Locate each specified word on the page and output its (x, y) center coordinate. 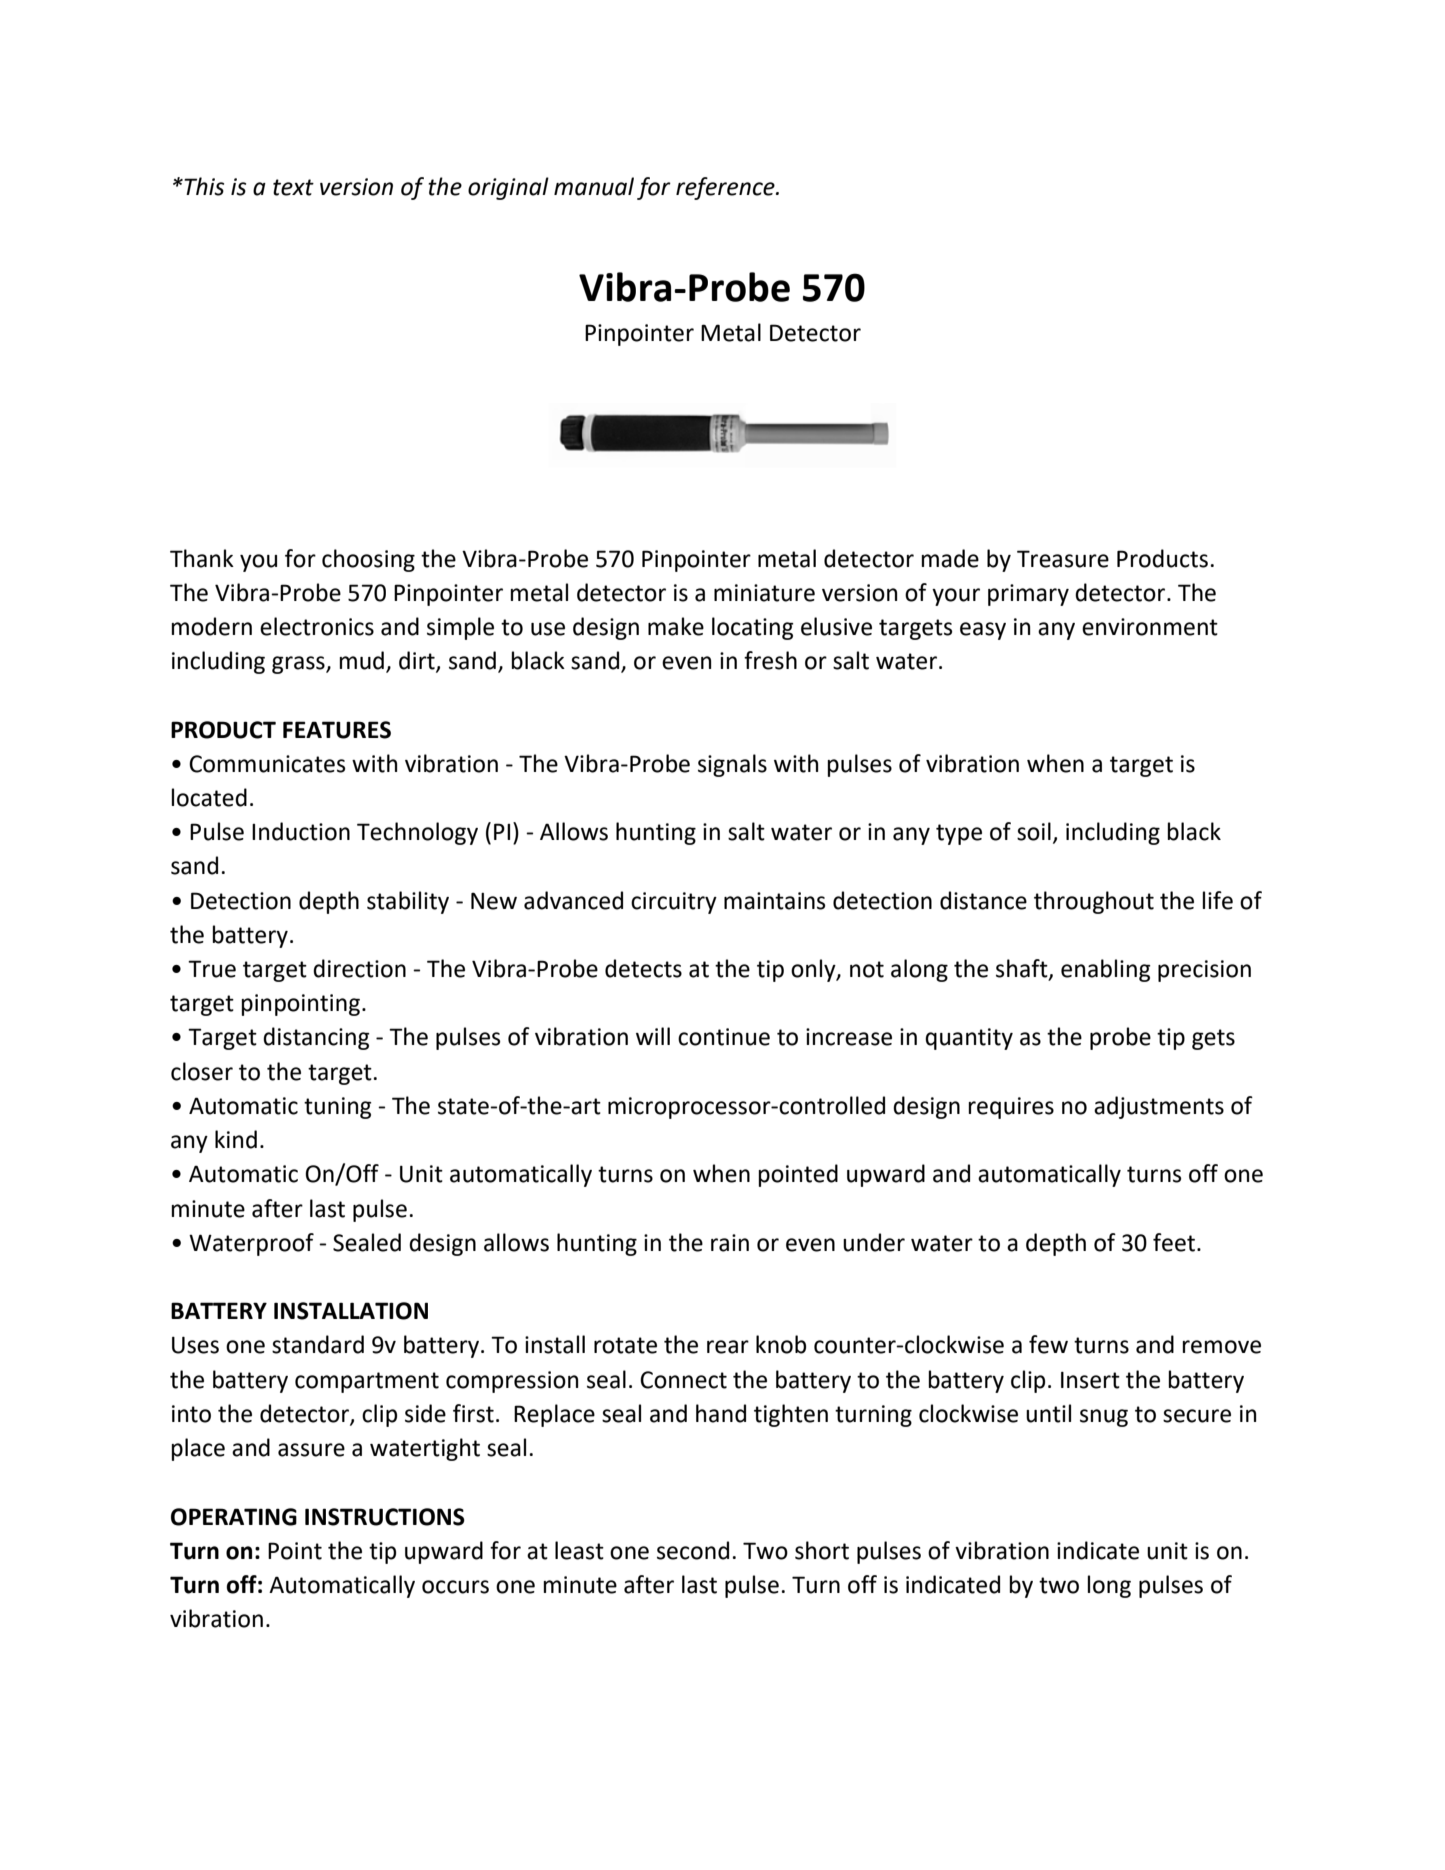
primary (1028, 595)
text (293, 187)
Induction (301, 831)
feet (1174, 1242)
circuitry (674, 903)
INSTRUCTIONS (385, 1517)
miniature (764, 593)
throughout (1094, 902)
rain (730, 1243)
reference (726, 188)
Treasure (1063, 559)
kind (236, 1139)
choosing (368, 560)
